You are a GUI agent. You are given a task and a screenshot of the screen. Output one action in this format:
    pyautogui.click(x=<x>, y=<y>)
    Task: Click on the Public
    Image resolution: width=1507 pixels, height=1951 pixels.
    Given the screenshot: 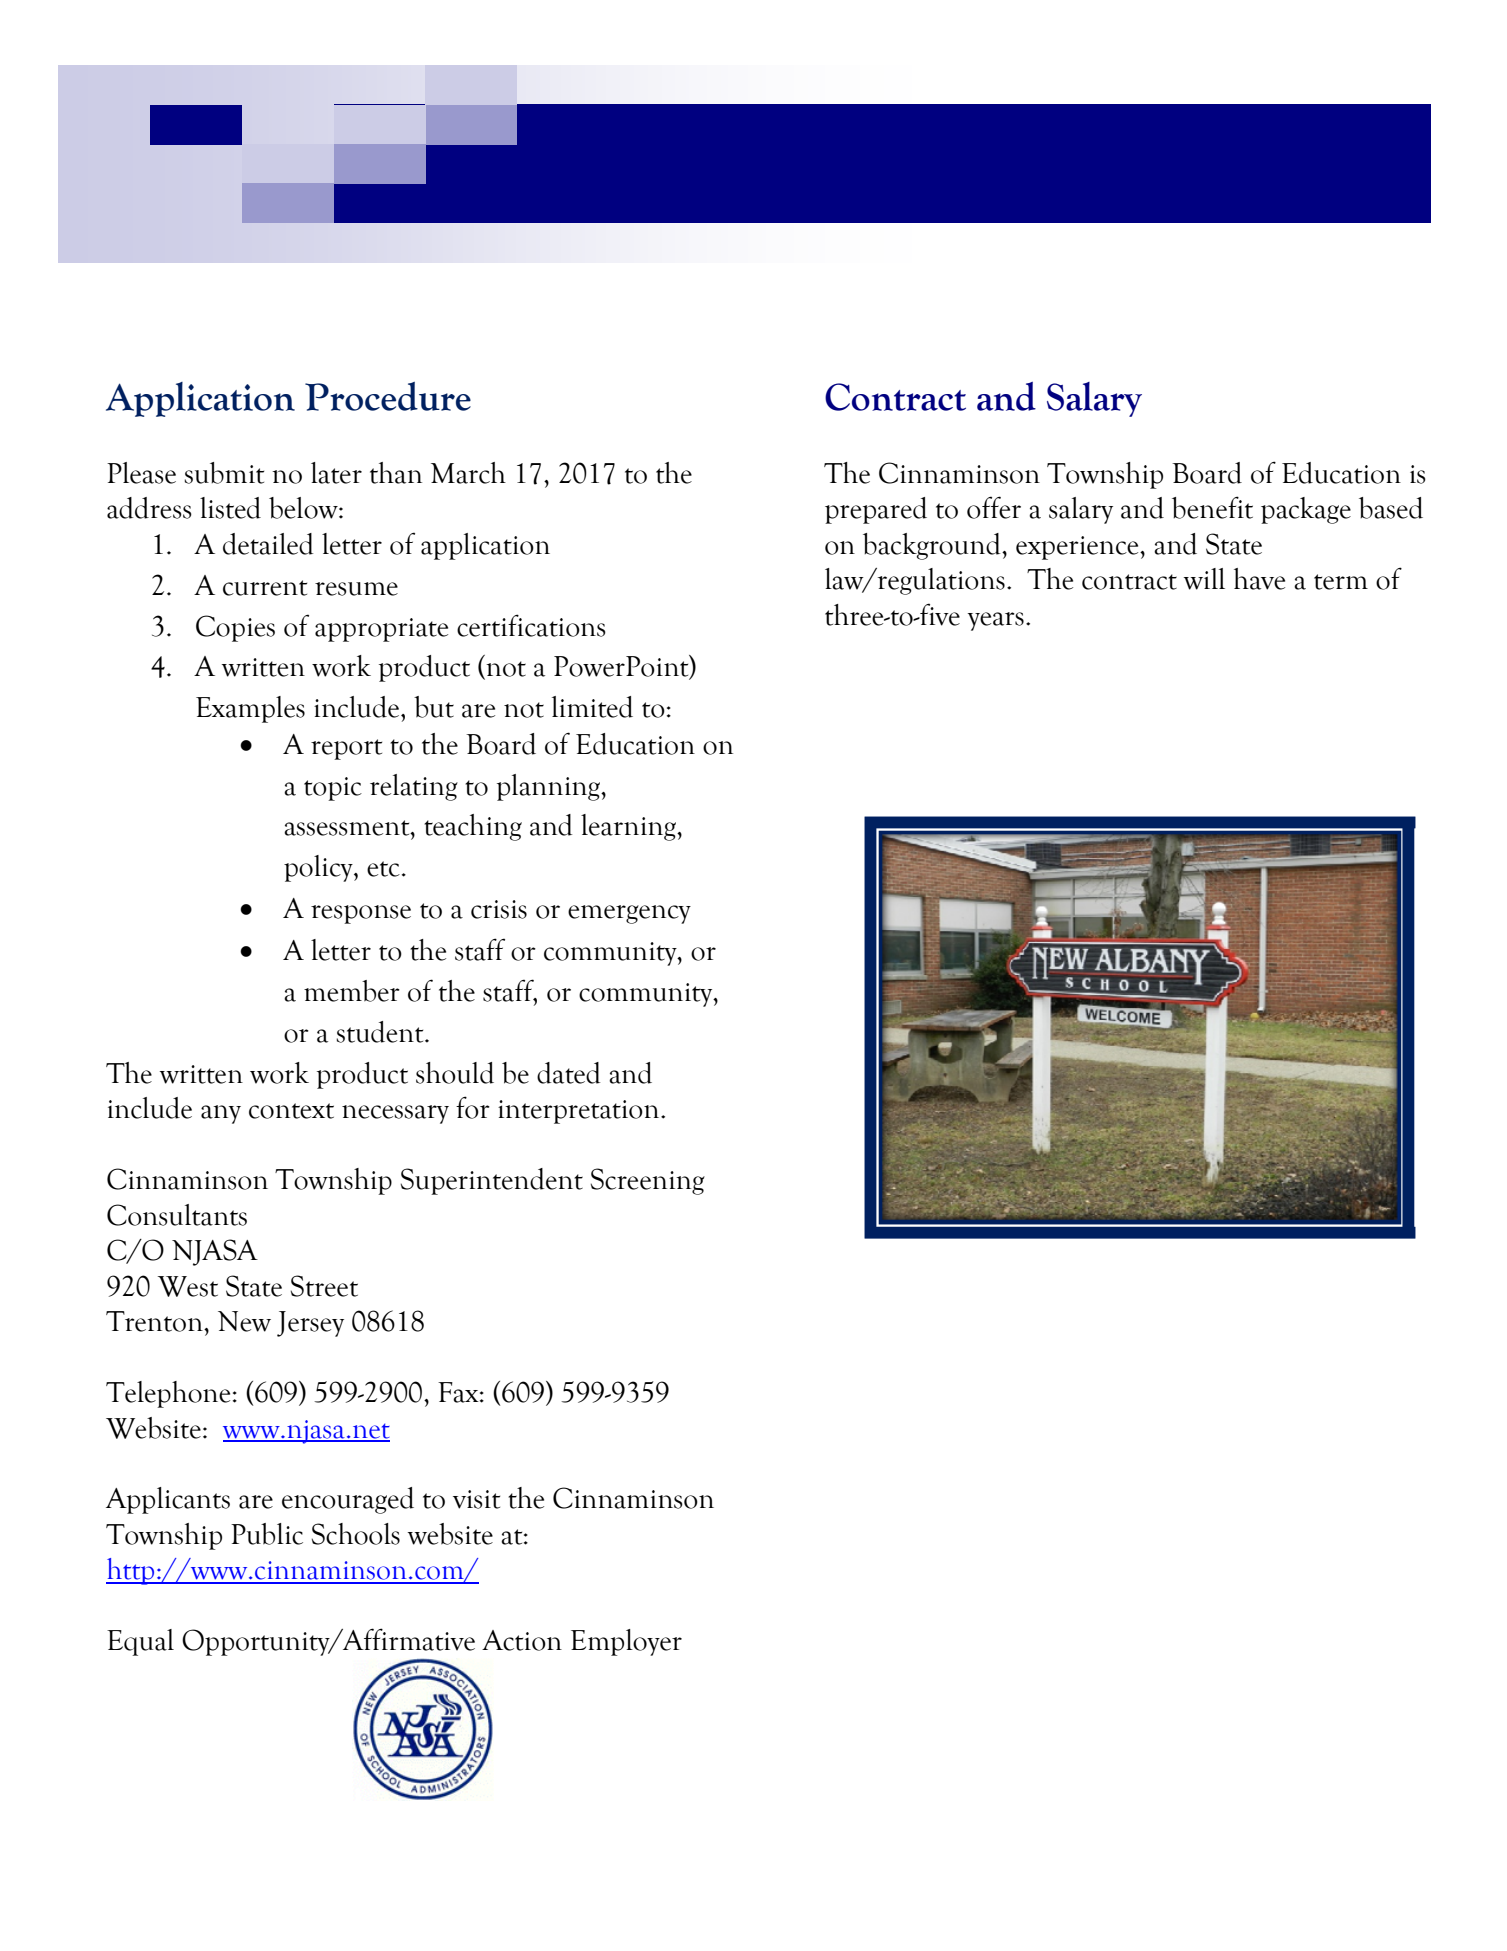 What is the action you would take?
    pyautogui.click(x=267, y=1534)
